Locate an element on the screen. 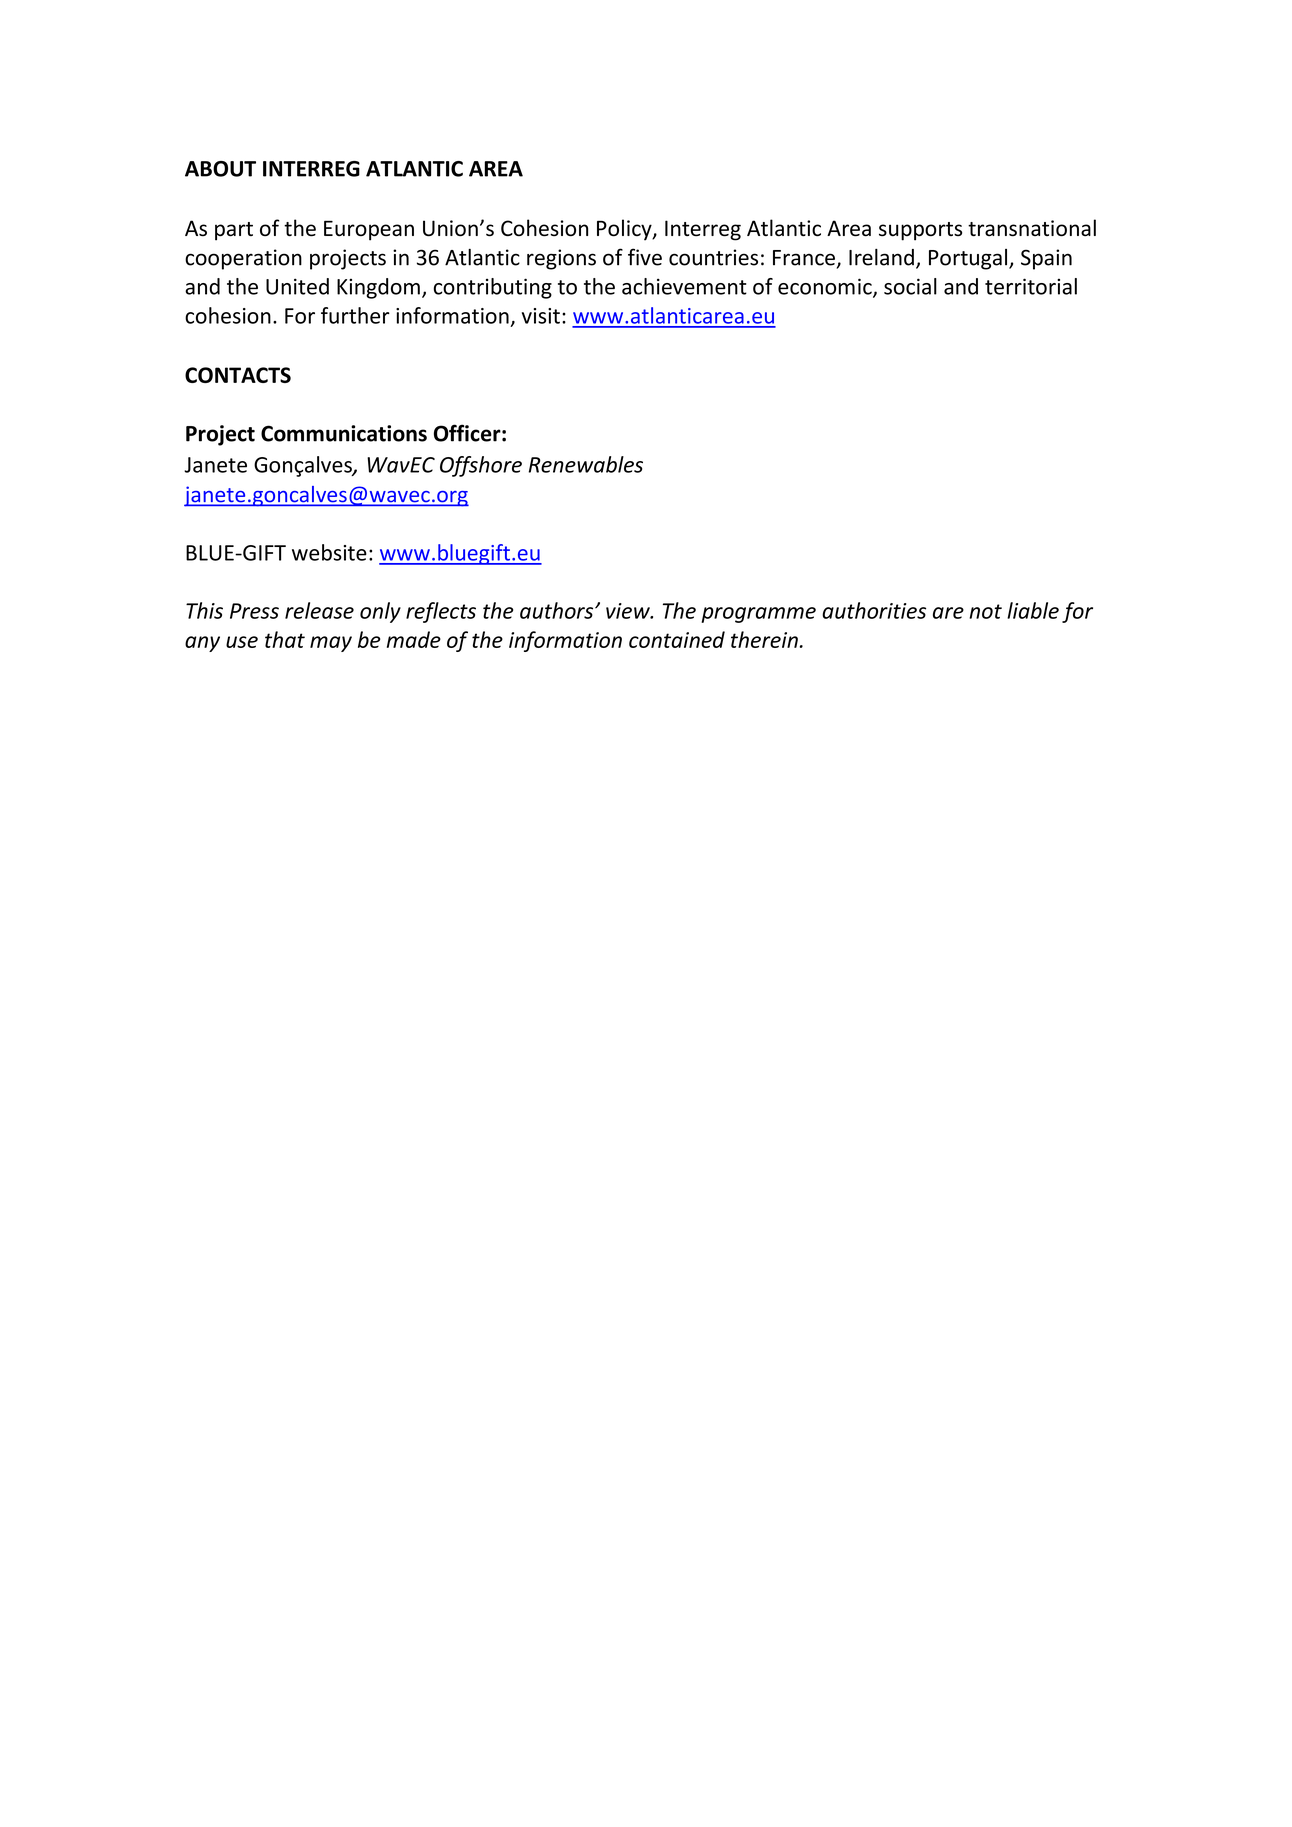 This screenshot has width=1292, height=1827. social is located at coordinates (910, 286).
